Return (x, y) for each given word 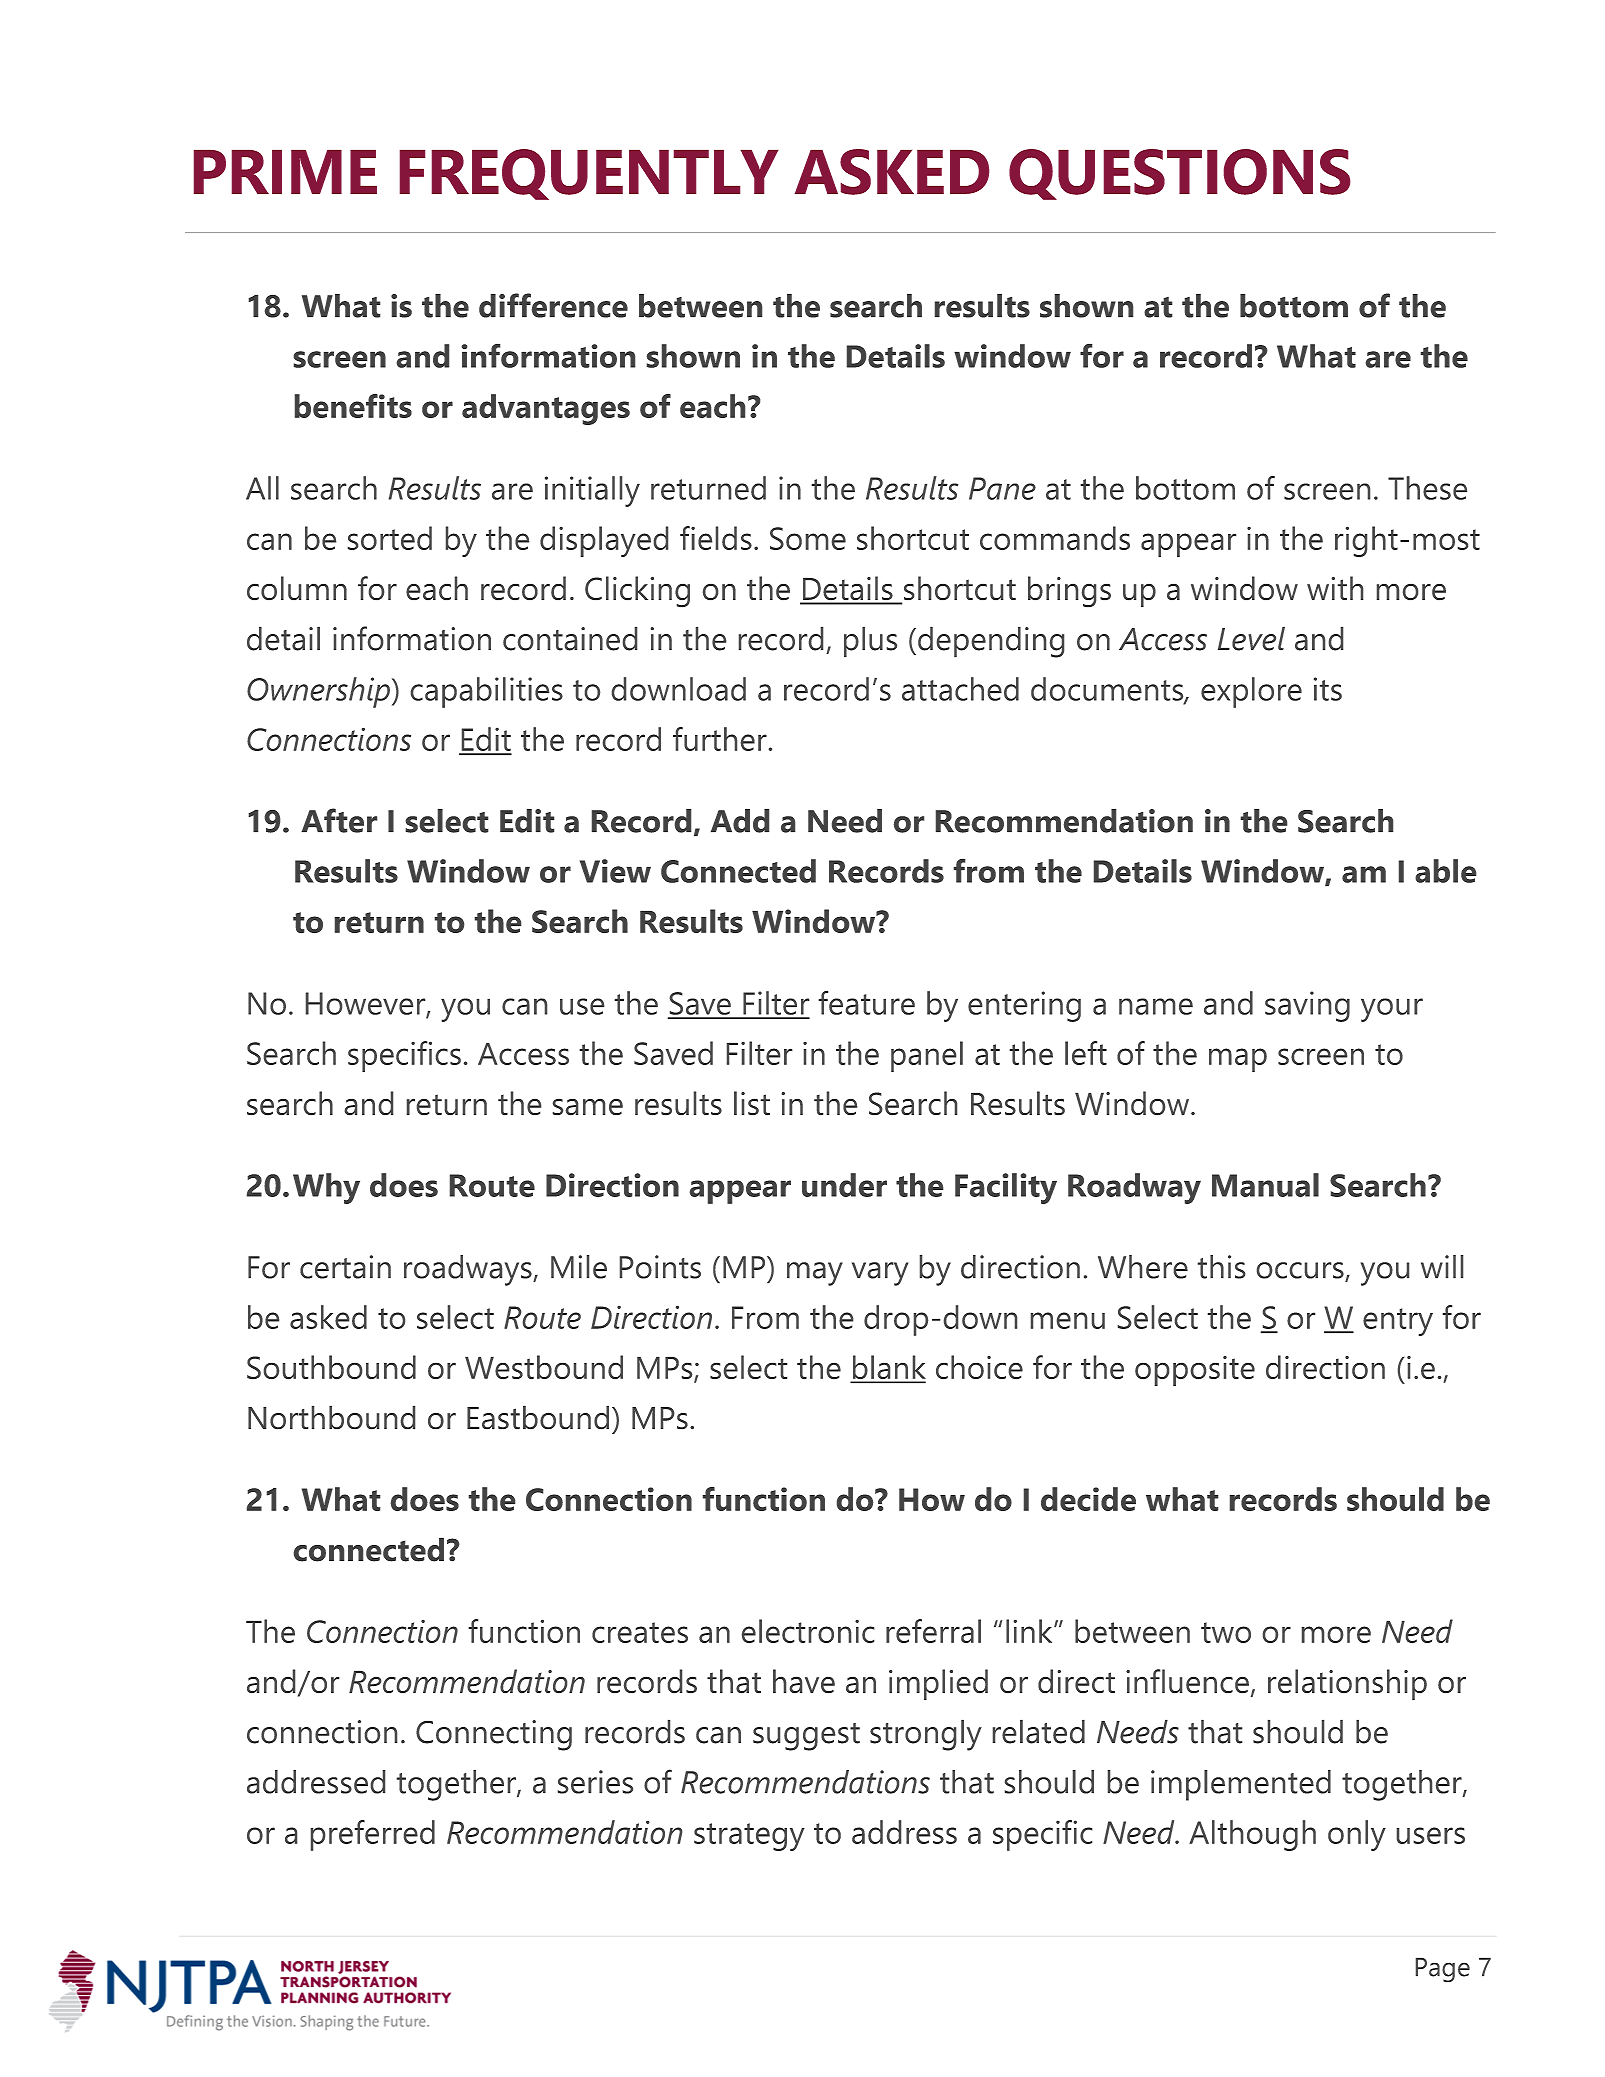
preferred (373, 1835)
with (1335, 588)
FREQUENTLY (589, 174)
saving (1307, 1006)
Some (808, 538)
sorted (390, 538)
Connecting (494, 1735)
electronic (808, 1631)
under (844, 1185)
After (339, 820)
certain (345, 1267)
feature (867, 1003)
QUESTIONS (1179, 174)
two (1226, 1632)
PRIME (285, 172)
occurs (1300, 1270)
